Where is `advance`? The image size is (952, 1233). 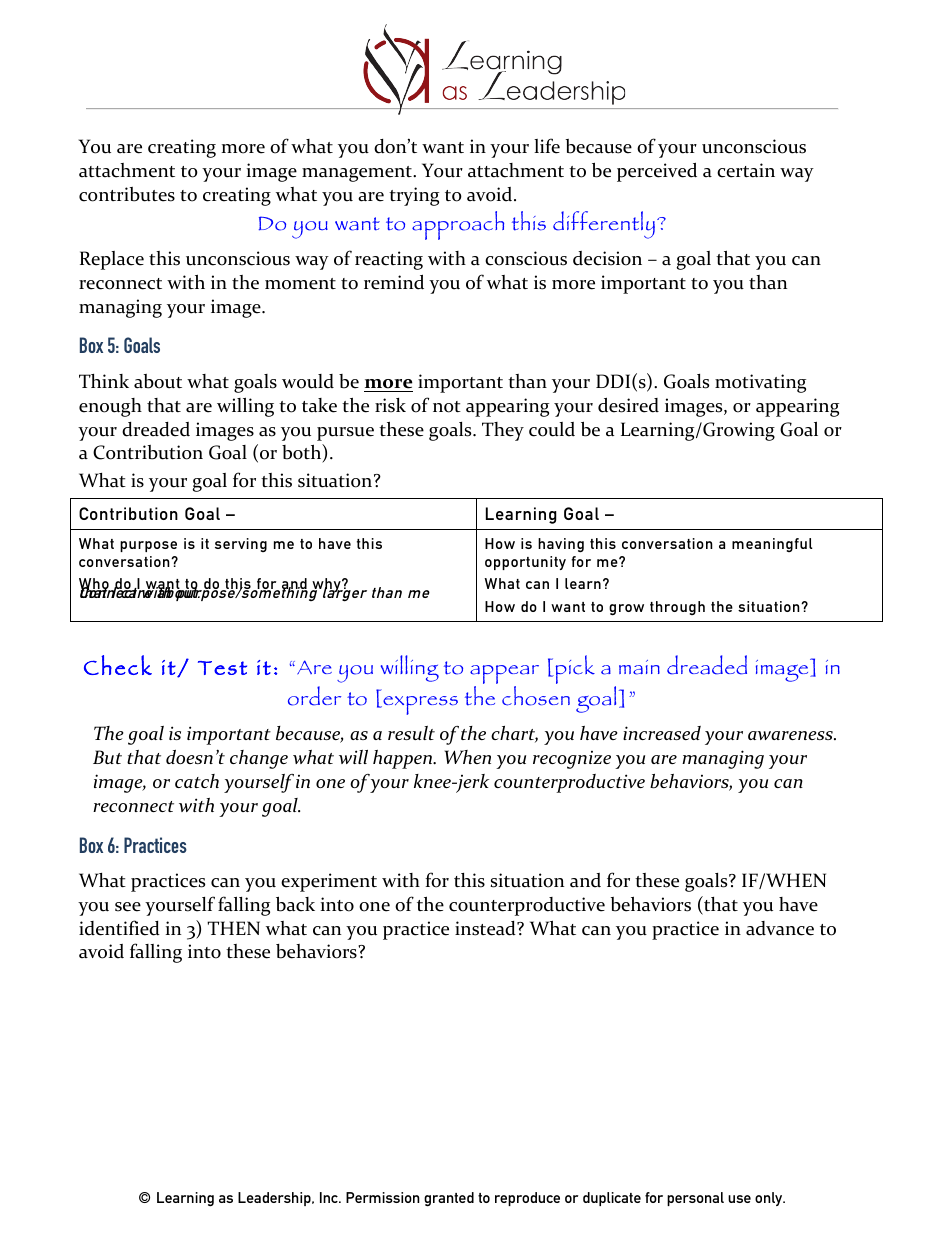
advance is located at coordinates (780, 928).
